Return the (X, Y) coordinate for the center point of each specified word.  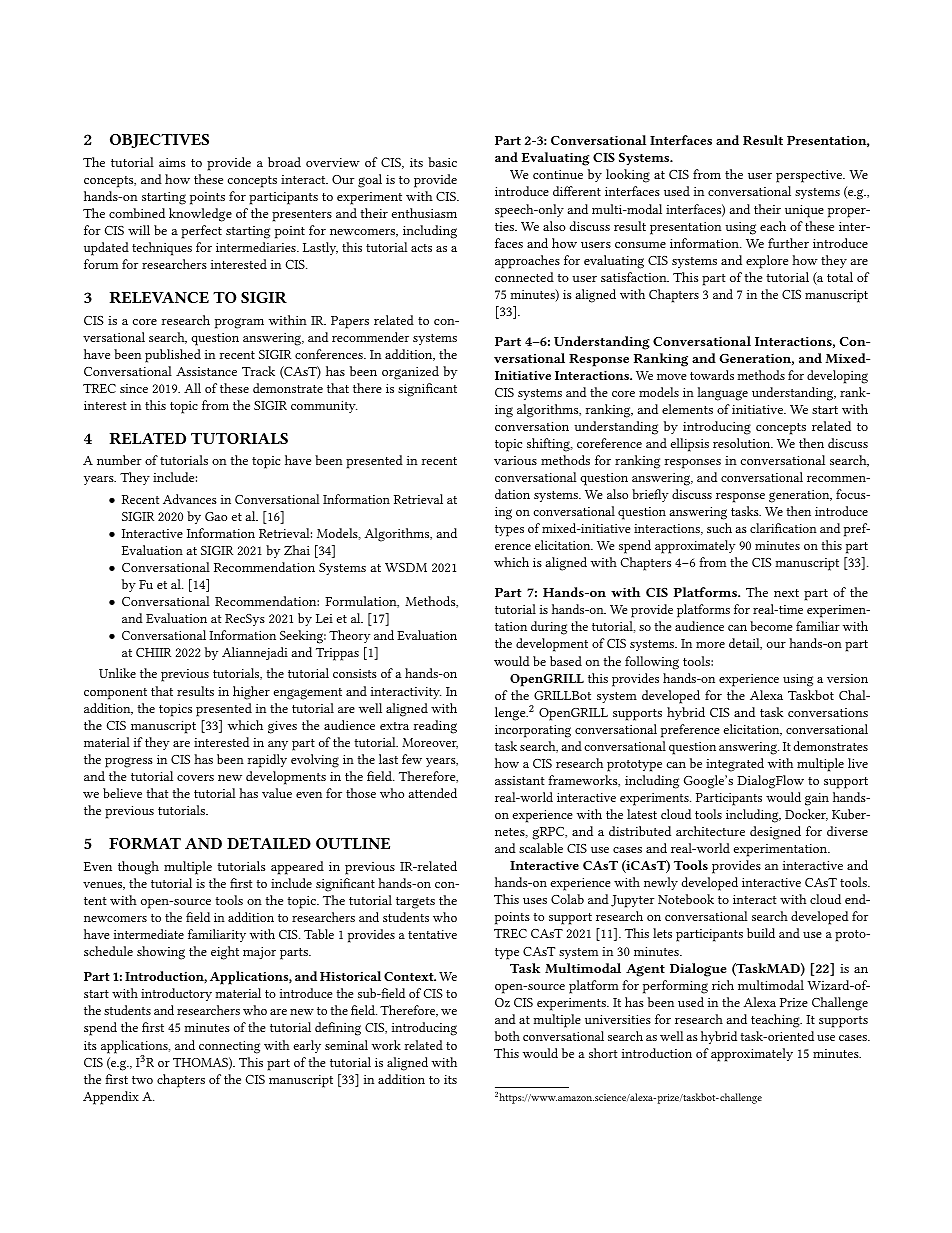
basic (442, 162)
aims (172, 162)
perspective (810, 176)
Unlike (117, 673)
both (507, 1036)
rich (723, 985)
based (566, 661)
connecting (229, 1047)
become (771, 626)
